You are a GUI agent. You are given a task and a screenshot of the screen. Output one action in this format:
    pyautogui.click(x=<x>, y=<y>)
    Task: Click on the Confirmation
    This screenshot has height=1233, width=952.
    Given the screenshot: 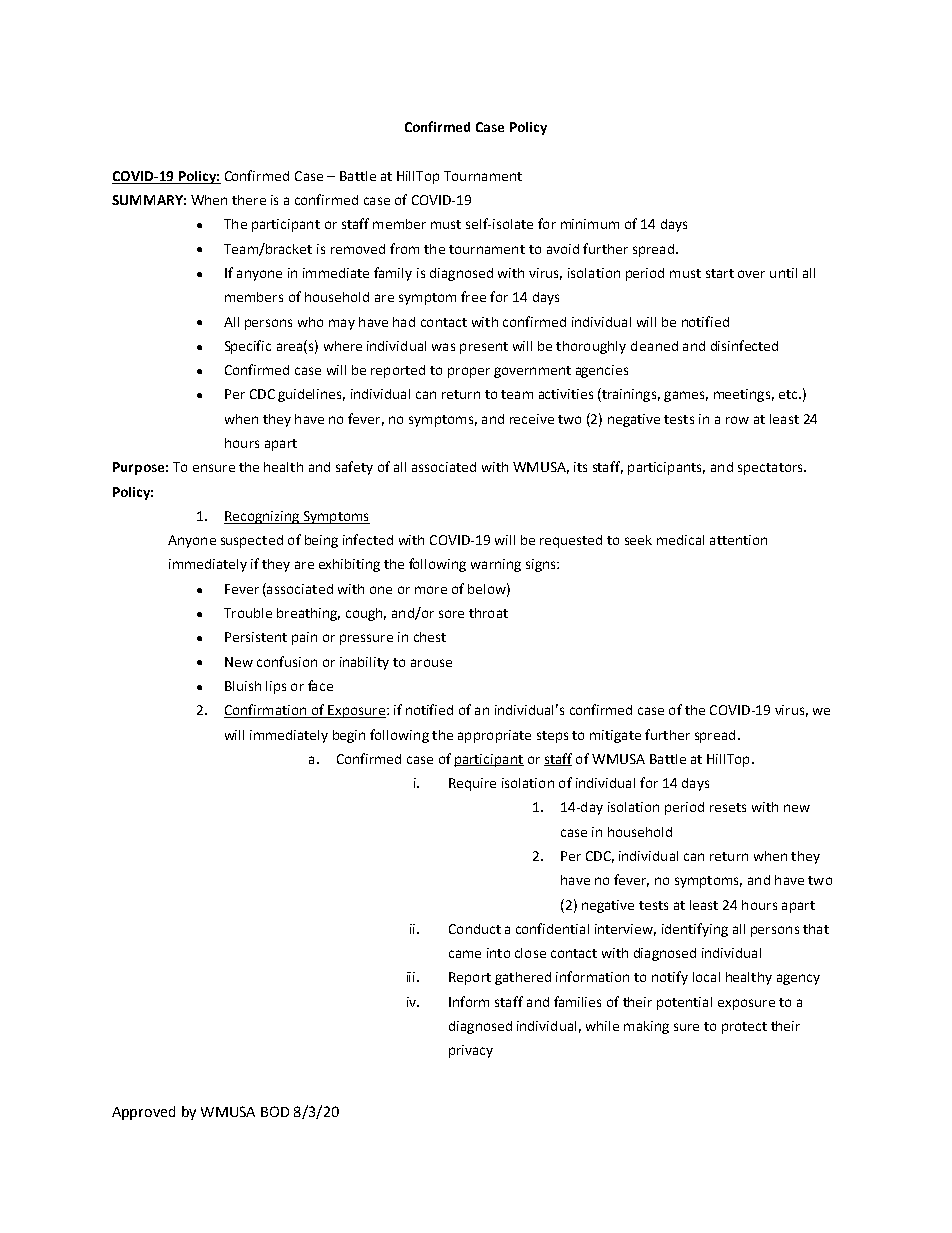 What is the action you would take?
    pyautogui.click(x=266, y=711)
